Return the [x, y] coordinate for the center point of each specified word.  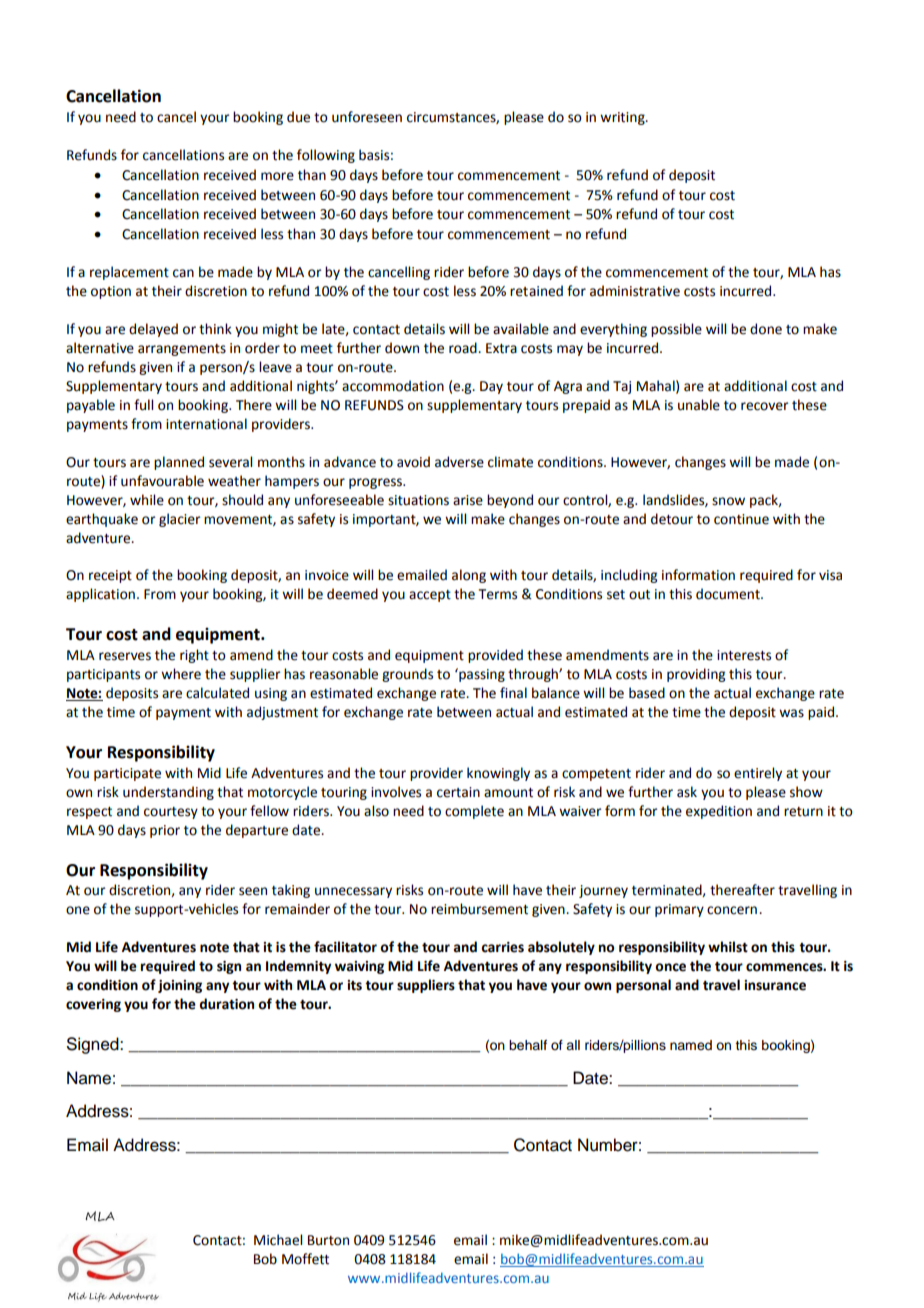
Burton [328, 1240]
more [277, 176]
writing [623, 118]
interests [744, 655]
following [326, 156]
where [181, 674]
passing [481, 675]
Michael [278, 1240]
